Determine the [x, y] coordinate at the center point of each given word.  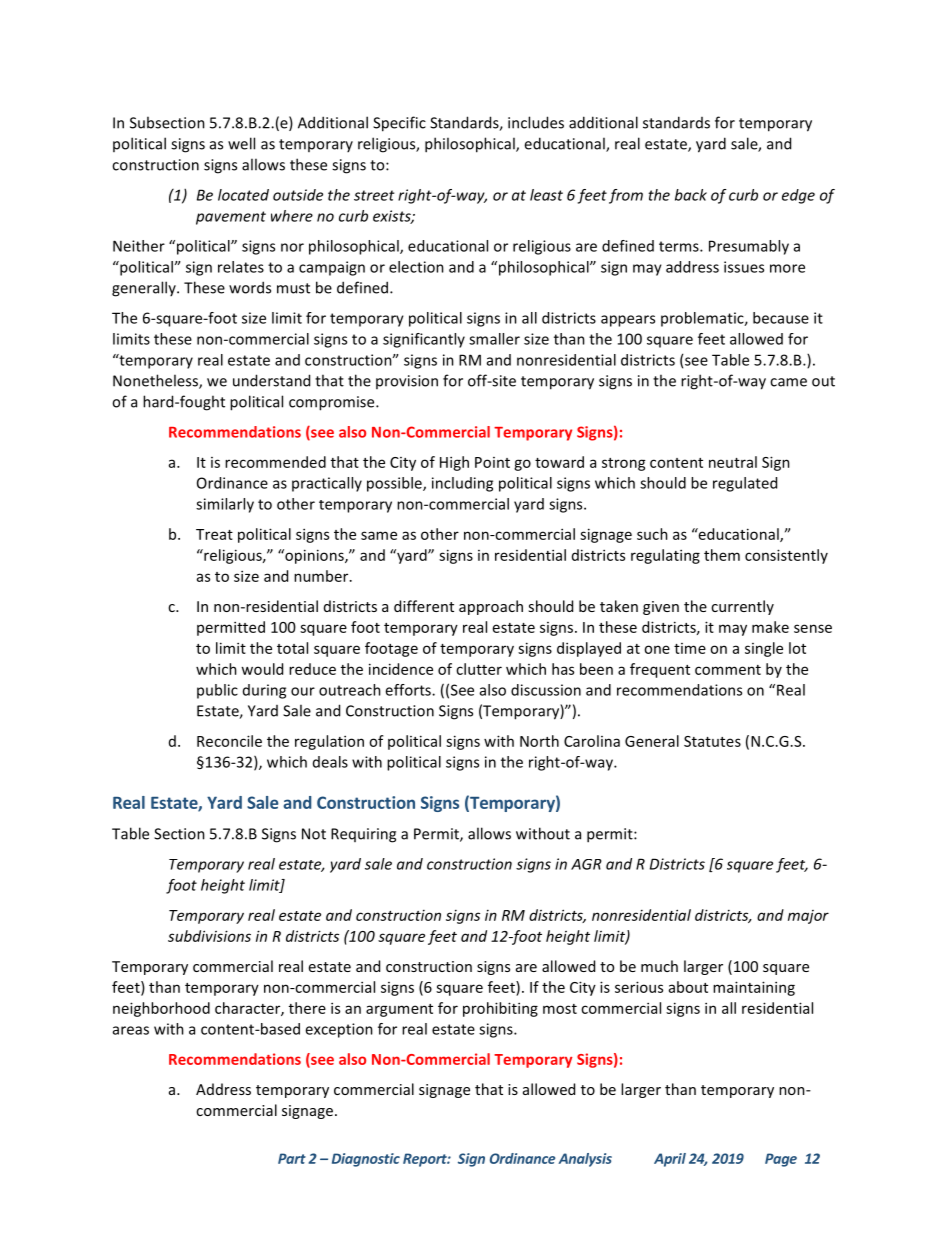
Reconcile [229, 741]
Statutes [712, 741]
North [539, 741]
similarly [225, 505]
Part [292, 1158]
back [691, 195]
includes [536, 122]
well [241, 143]
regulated [745, 484]
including [462, 484]
